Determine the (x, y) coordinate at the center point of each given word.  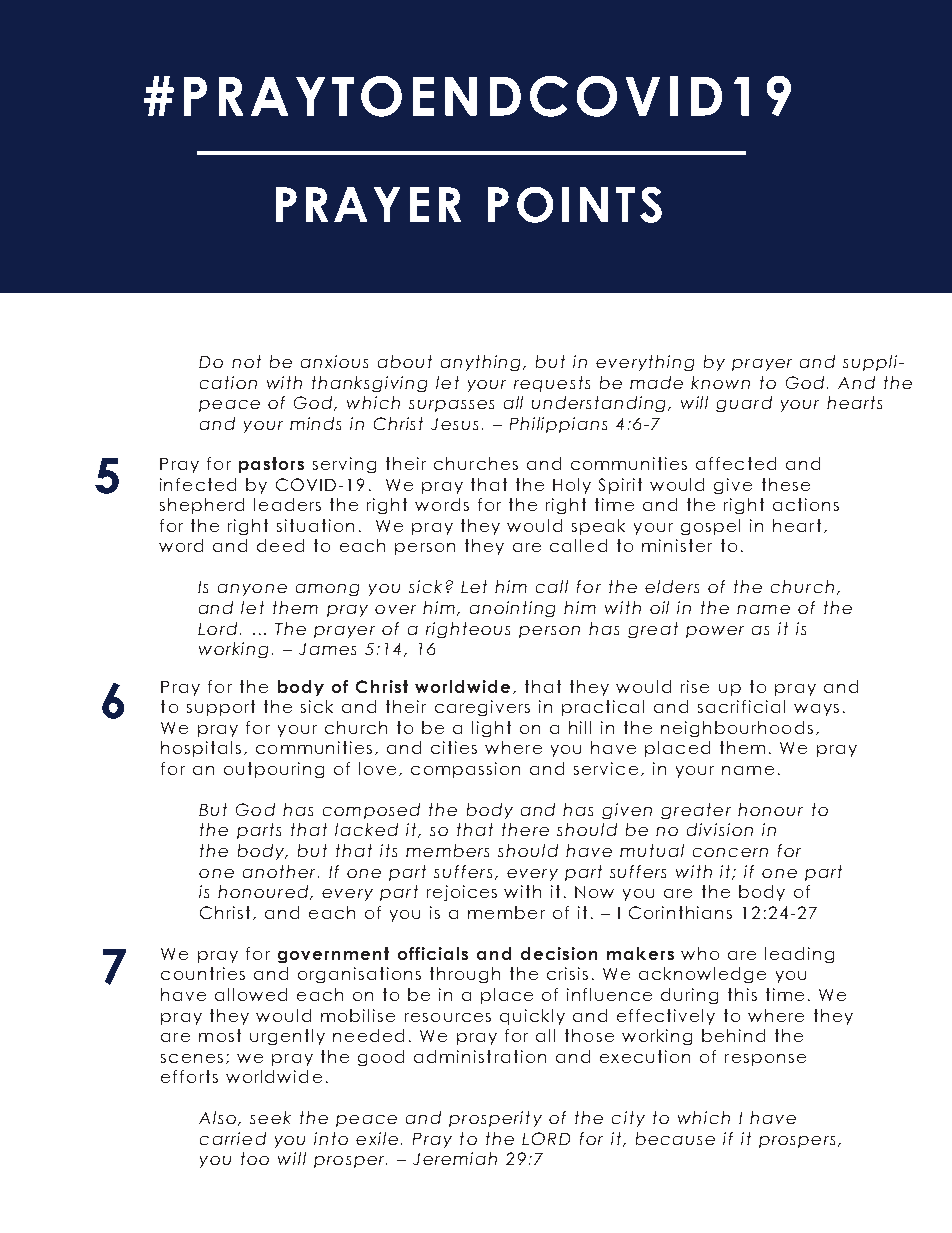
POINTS (575, 205)
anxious (334, 361)
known (720, 382)
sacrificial (741, 706)
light (491, 729)
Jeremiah (455, 1158)
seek (270, 1117)
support (221, 708)
